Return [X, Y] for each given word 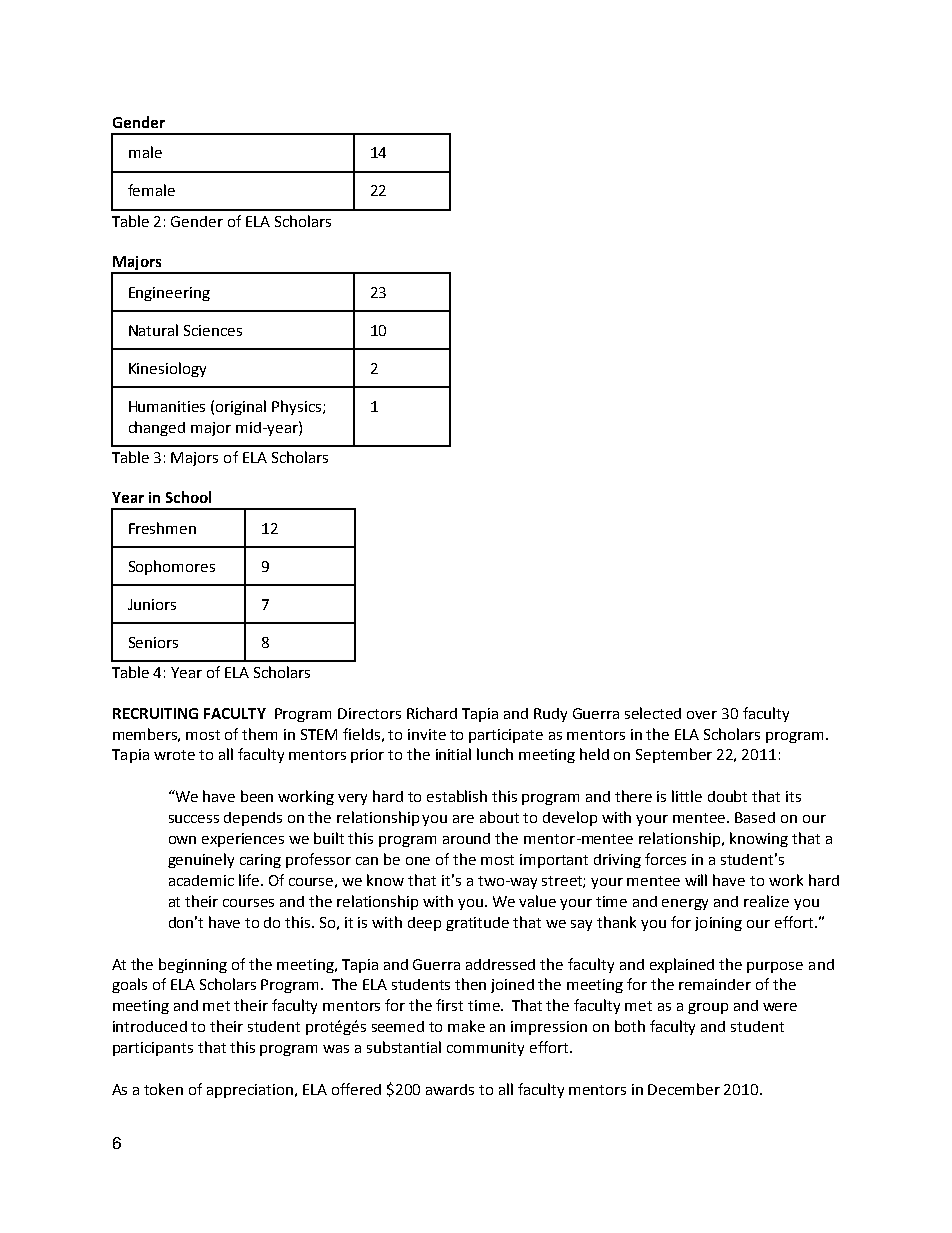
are [463, 819]
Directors [369, 713]
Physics [298, 407]
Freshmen [162, 528]
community [485, 1049]
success [194, 819]
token [163, 1089]
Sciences [213, 330]
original [241, 407]
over [702, 715]
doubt [727, 796]
